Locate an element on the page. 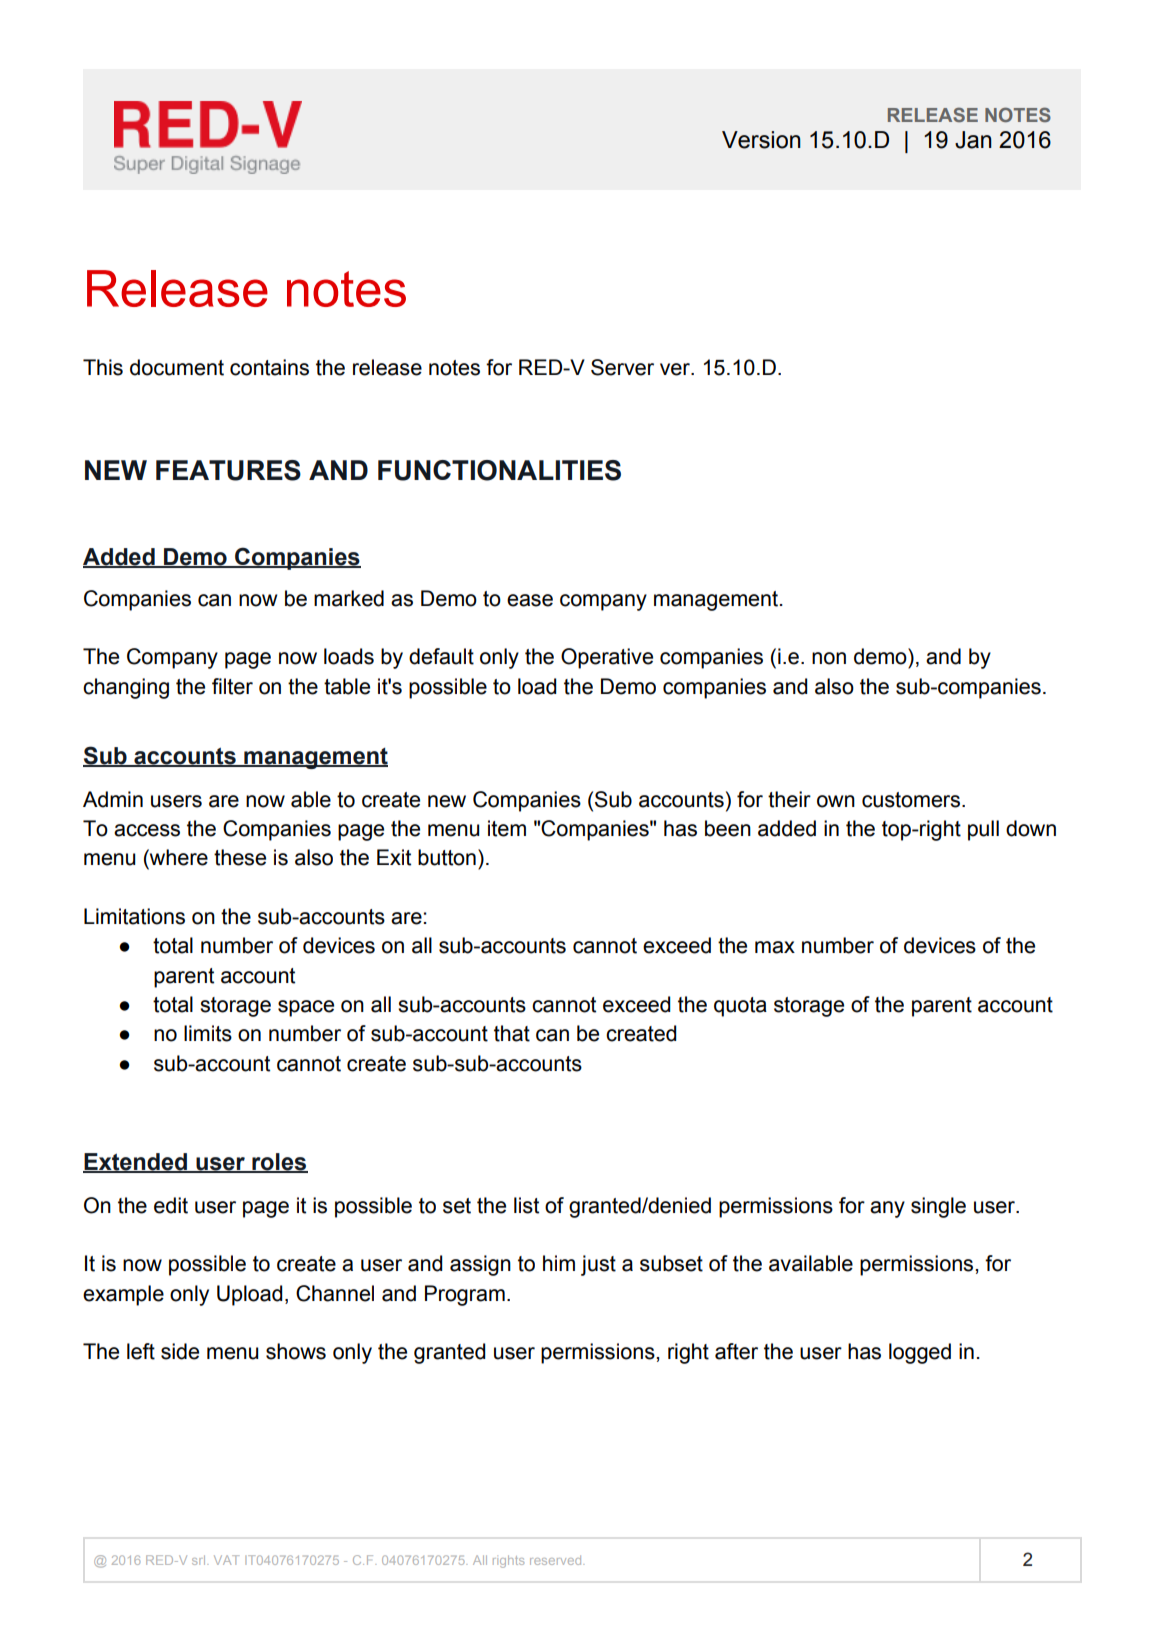  VAT is located at coordinates (226, 1560).
